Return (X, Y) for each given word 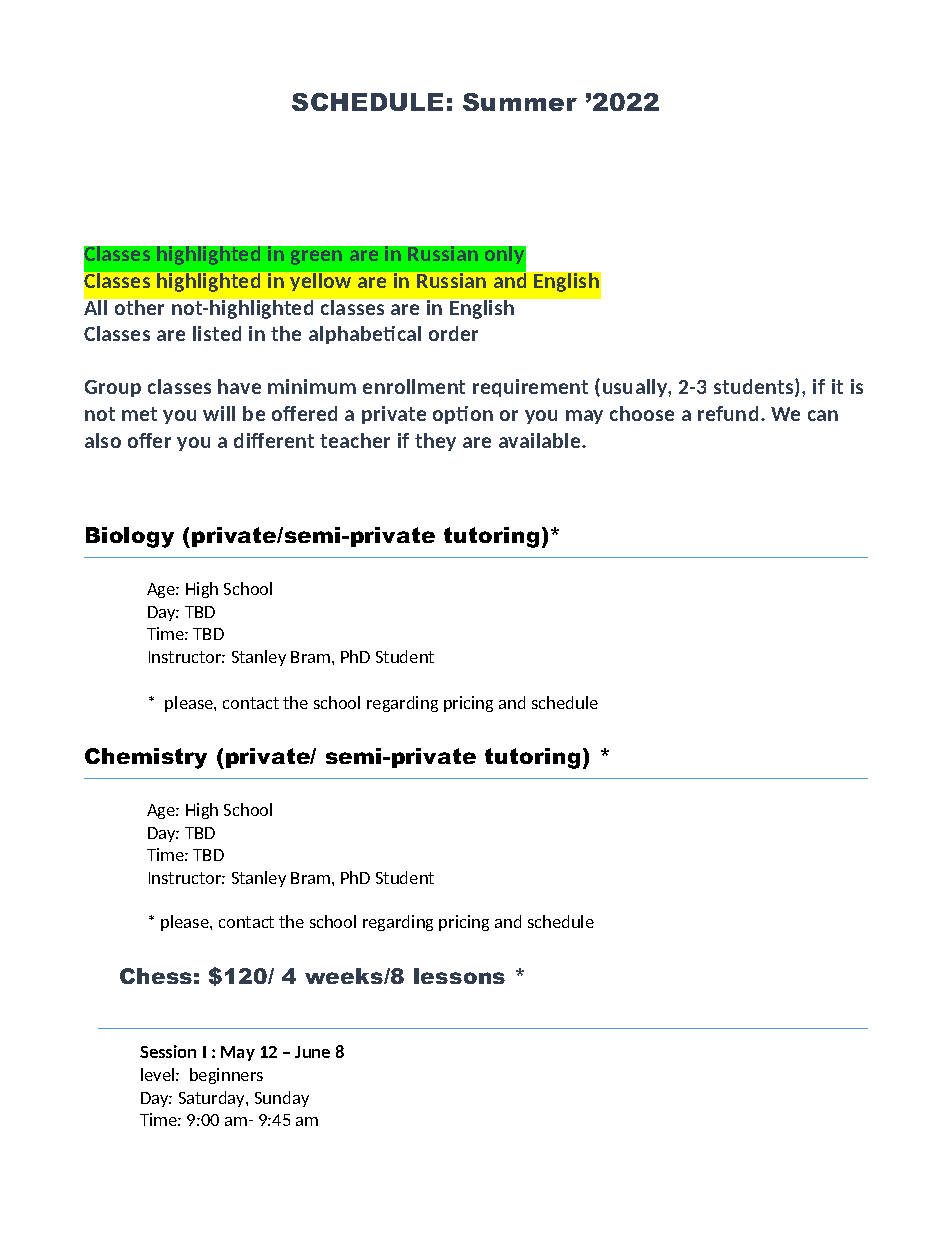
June (312, 1052)
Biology (130, 537)
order (453, 333)
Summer (520, 102)
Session (168, 1051)
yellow (320, 282)
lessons (459, 976)
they (435, 442)
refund (728, 413)
